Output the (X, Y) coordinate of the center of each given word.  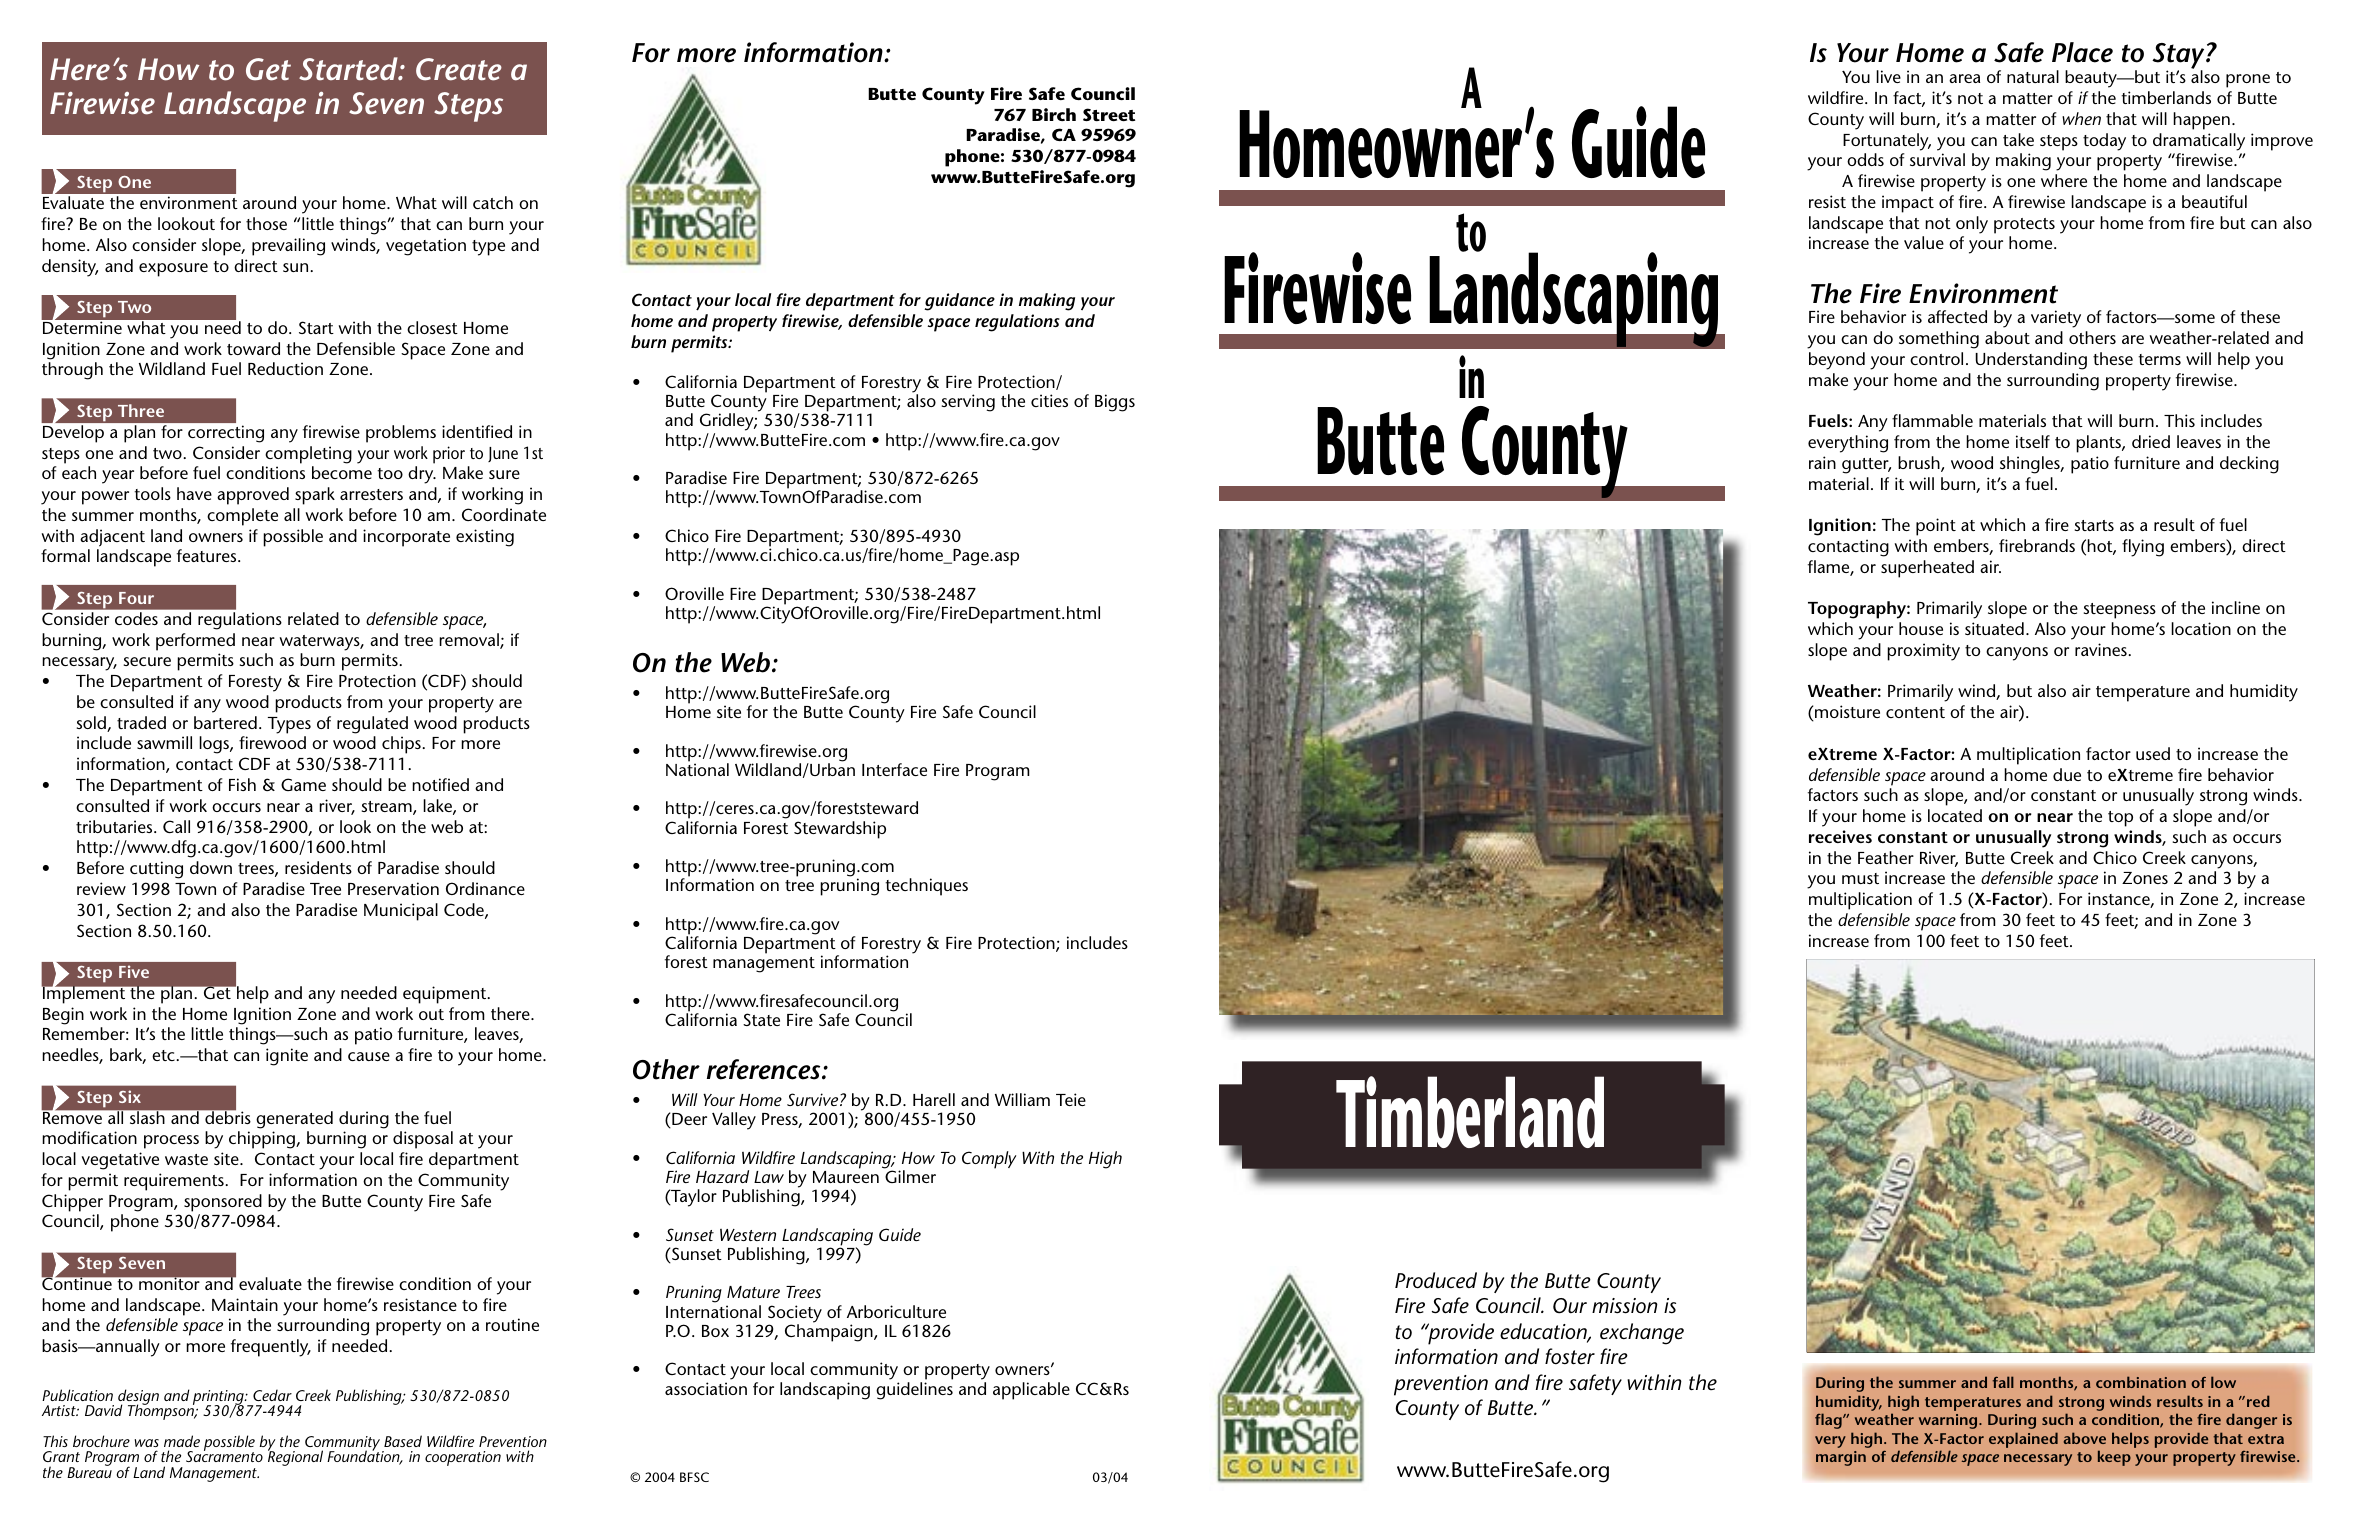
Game (303, 784)
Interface (894, 769)
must (1860, 878)
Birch (1054, 114)
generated (294, 1120)
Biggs (1115, 403)
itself (2033, 441)
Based (403, 1441)
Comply (989, 1160)
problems (401, 434)
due (2067, 774)
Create (459, 69)
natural (2033, 76)
